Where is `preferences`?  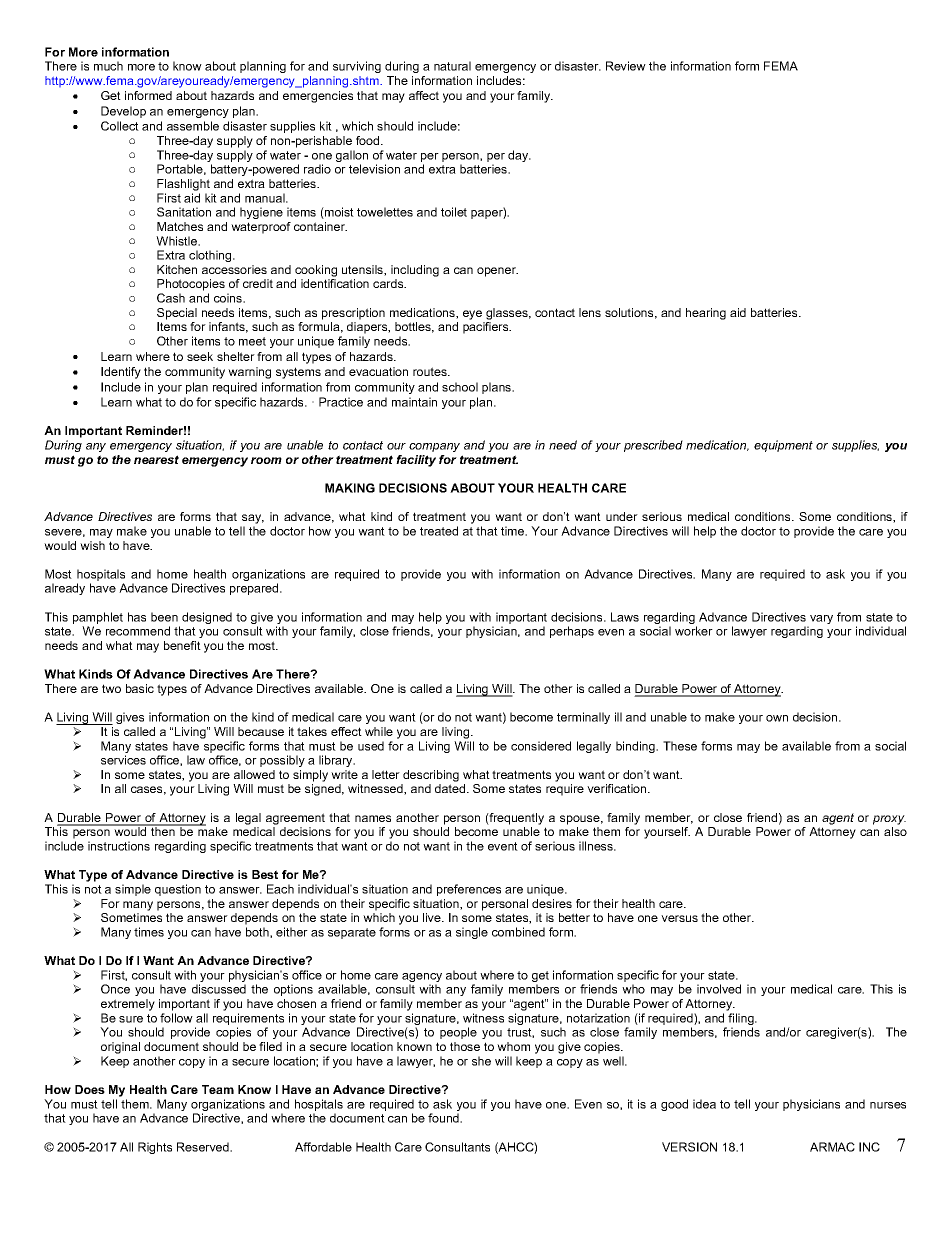 preferences is located at coordinates (469, 890).
